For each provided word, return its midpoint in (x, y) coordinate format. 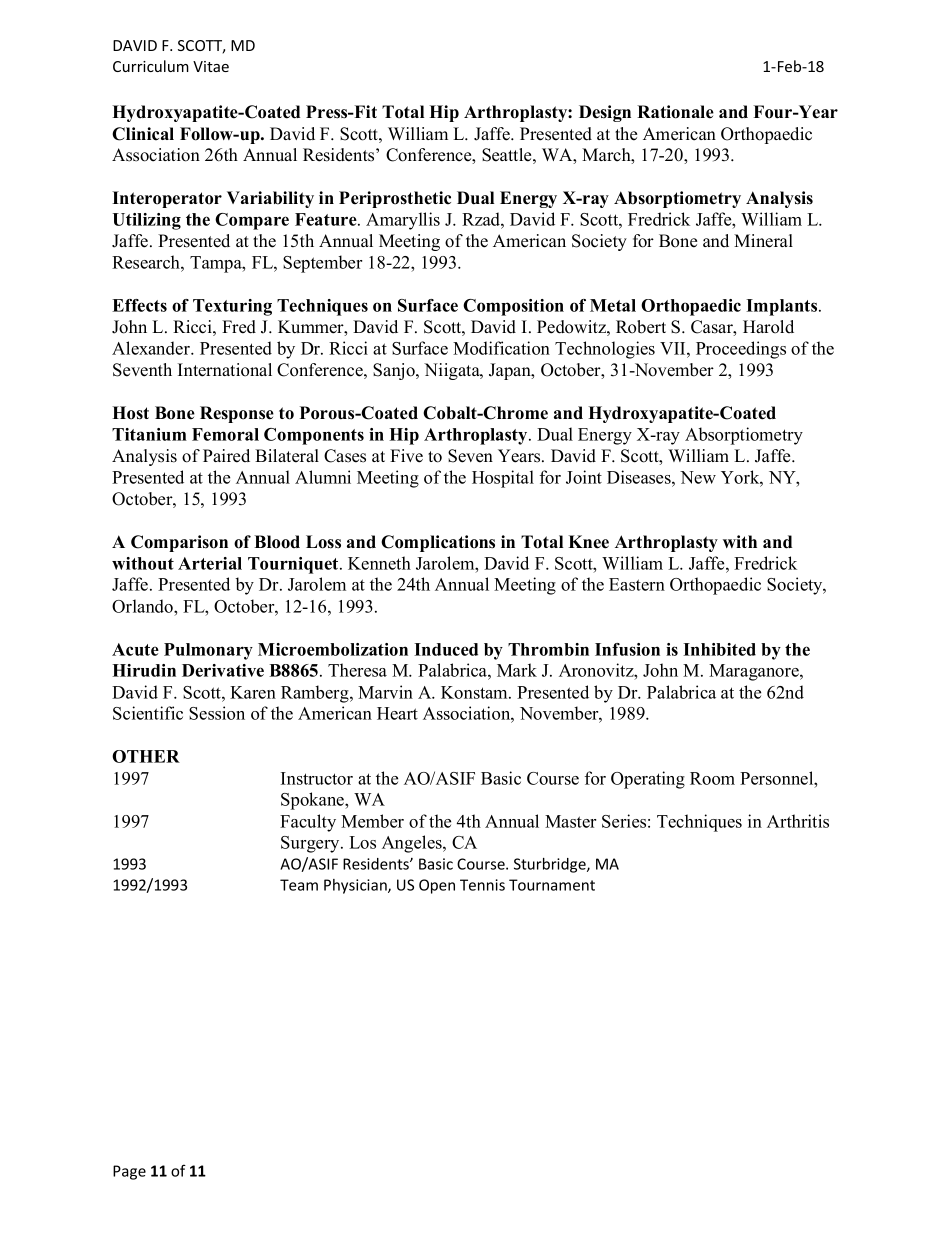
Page (129, 1172)
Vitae (211, 66)
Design (605, 113)
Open (437, 886)
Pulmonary (208, 651)
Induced (446, 649)
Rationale (675, 112)
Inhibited (719, 649)
